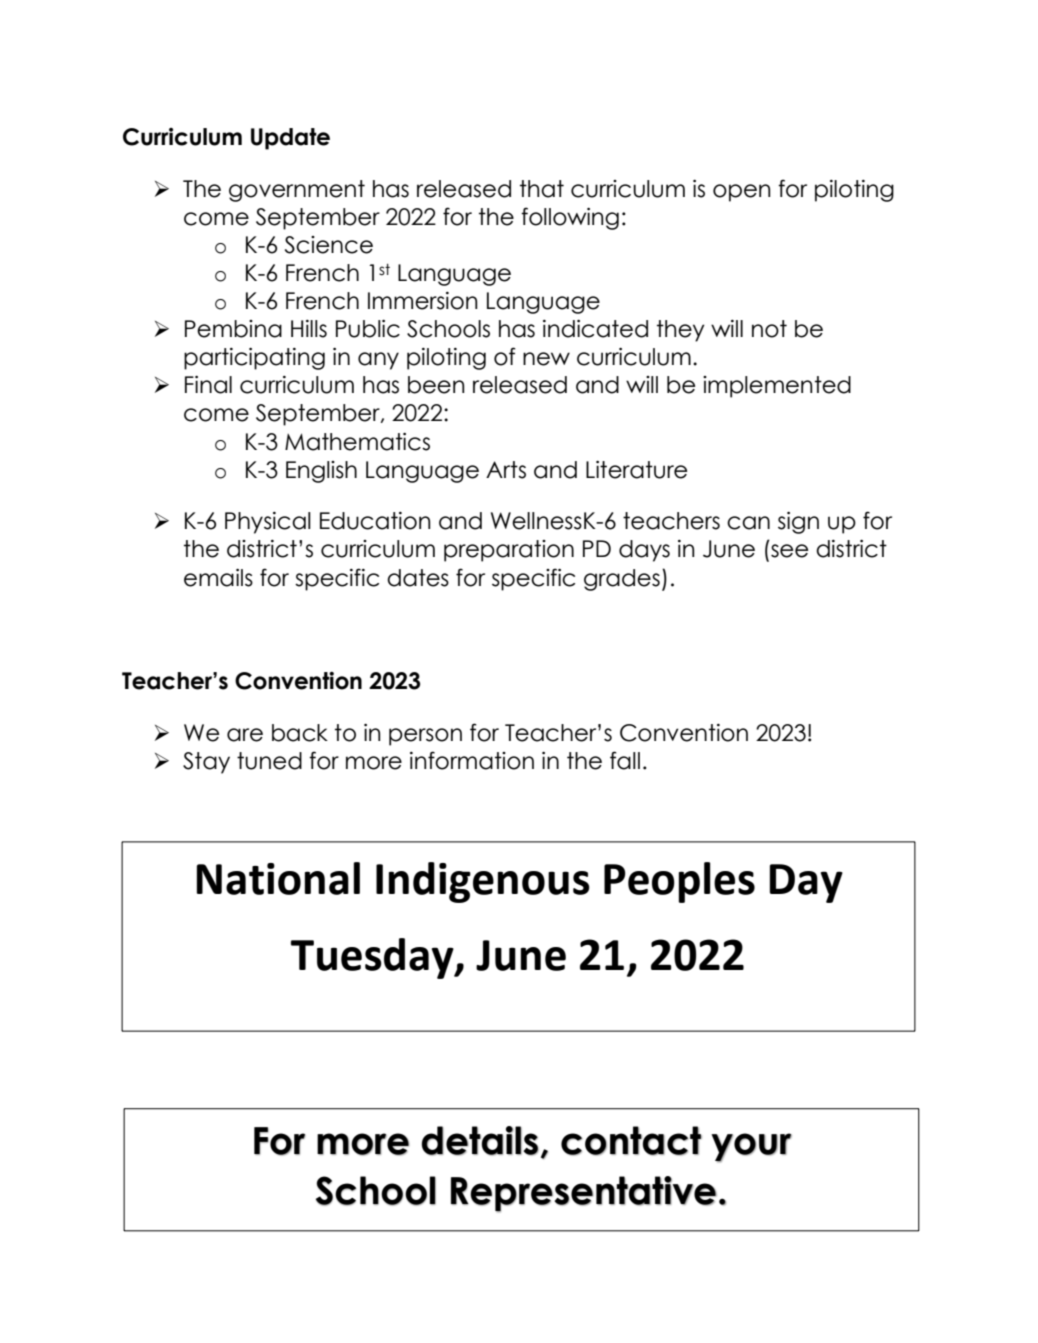 This screenshot has width=1038, height=1343. What do you see at coordinates (542, 189) in the screenshot?
I see `that` at bounding box center [542, 189].
